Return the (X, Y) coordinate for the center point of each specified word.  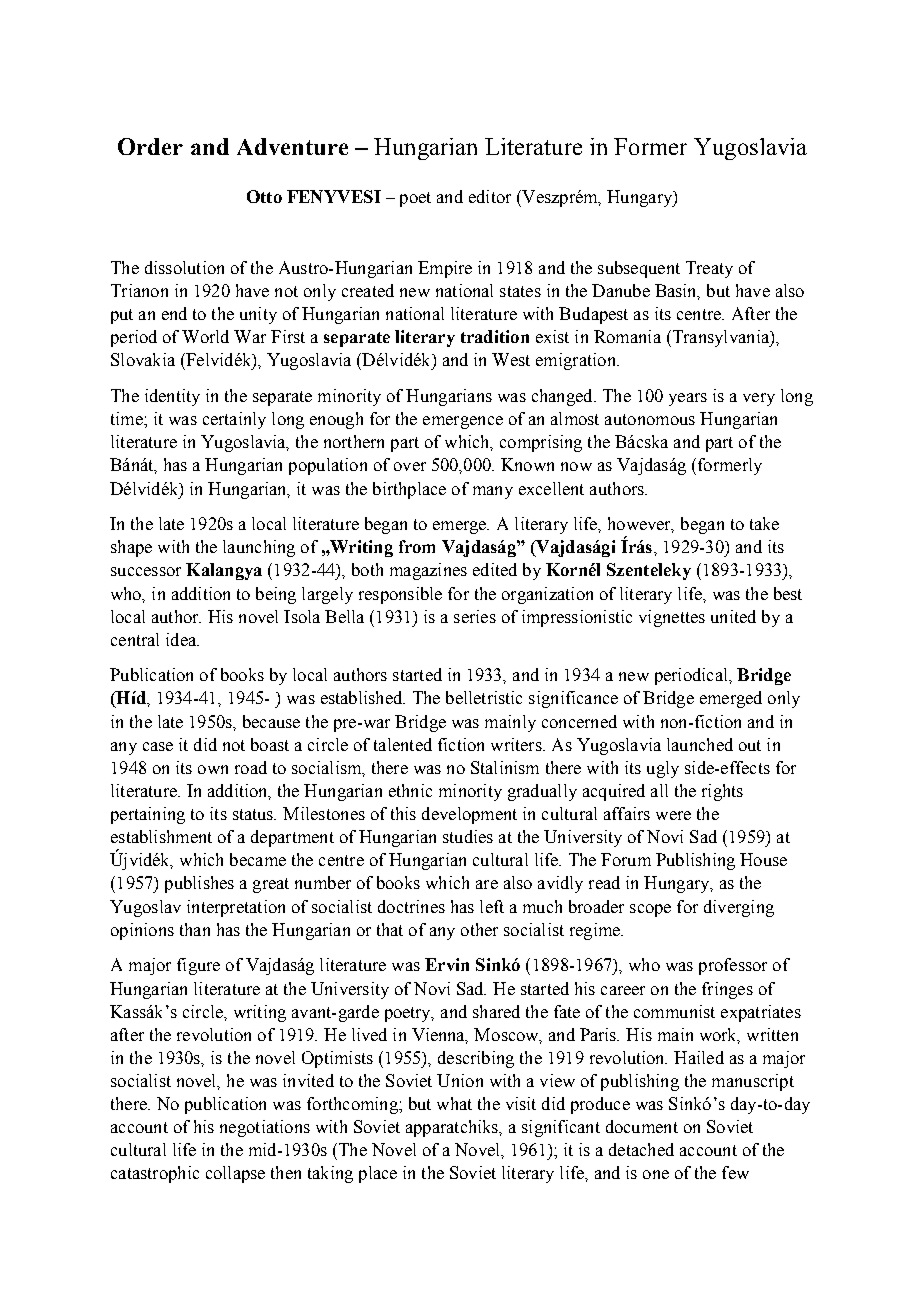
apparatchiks (453, 1128)
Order (150, 146)
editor (490, 196)
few (735, 1172)
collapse (235, 1174)
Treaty (709, 269)
